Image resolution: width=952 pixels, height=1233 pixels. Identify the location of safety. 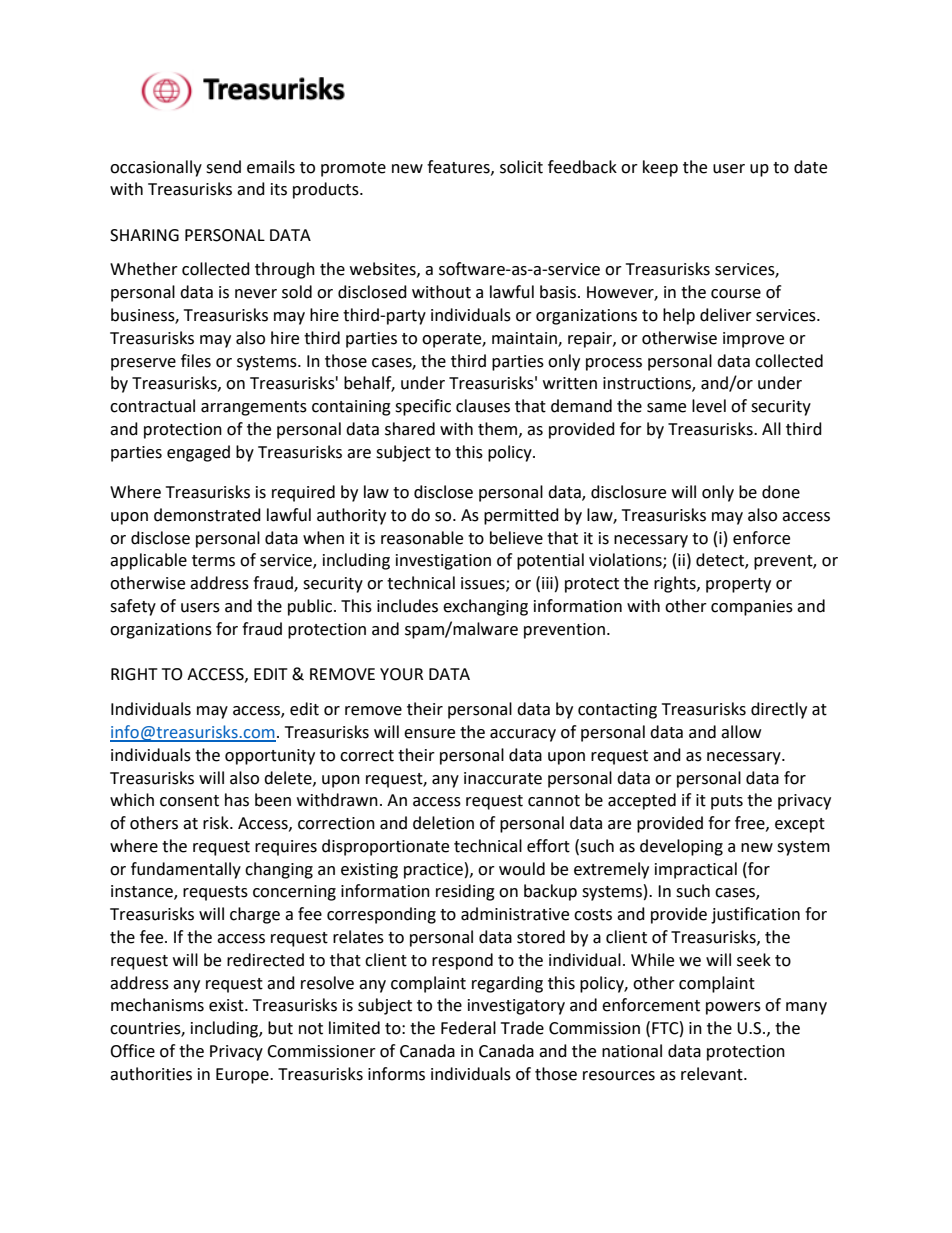
(133, 607).
